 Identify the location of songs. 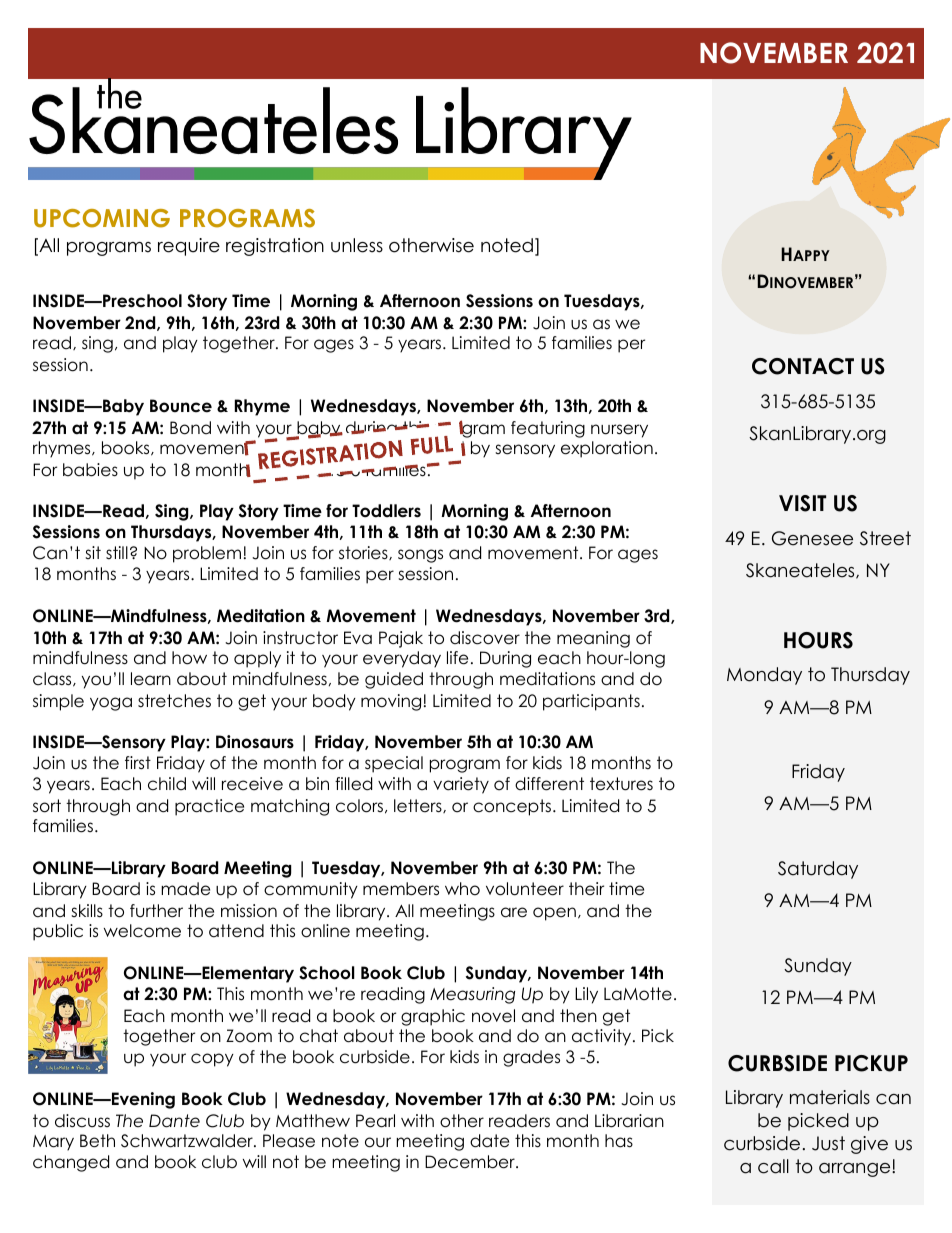
(420, 556).
